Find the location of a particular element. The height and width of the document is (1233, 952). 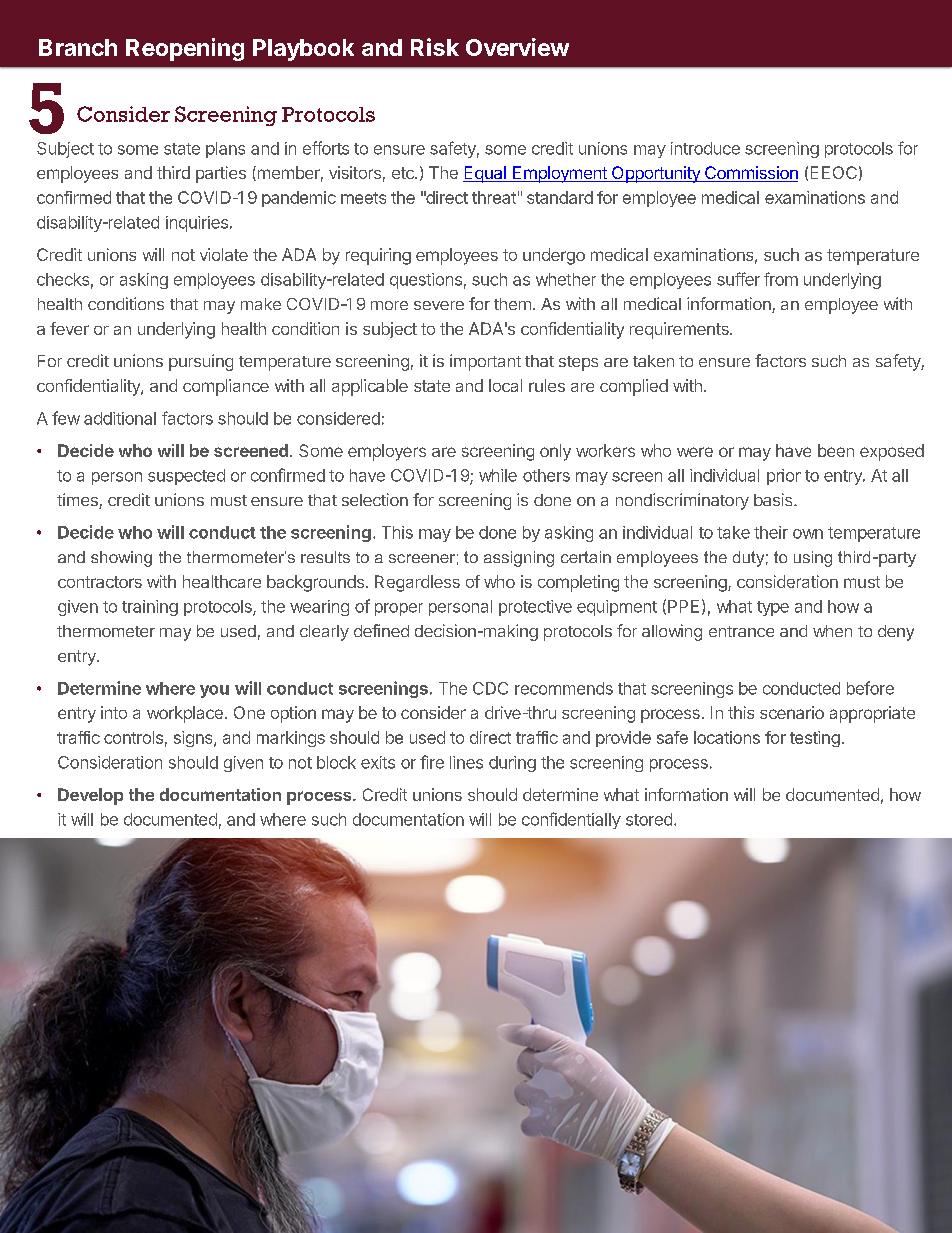

from is located at coordinates (781, 279).
